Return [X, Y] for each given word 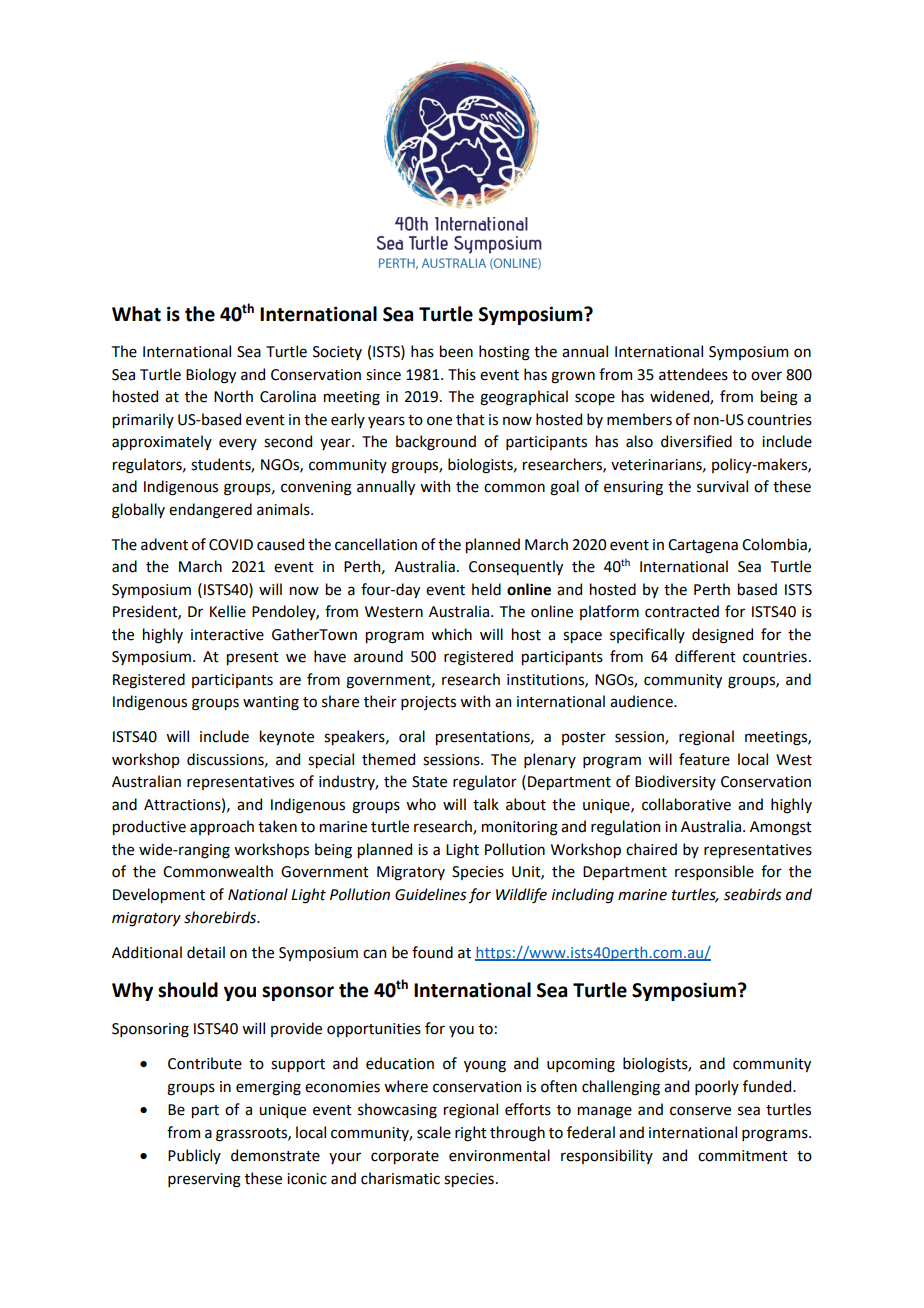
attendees [693, 374]
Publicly [194, 1156]
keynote [287, 737]
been [456, 351]
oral [412, 736]
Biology [211, 376]
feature [704, 759]
